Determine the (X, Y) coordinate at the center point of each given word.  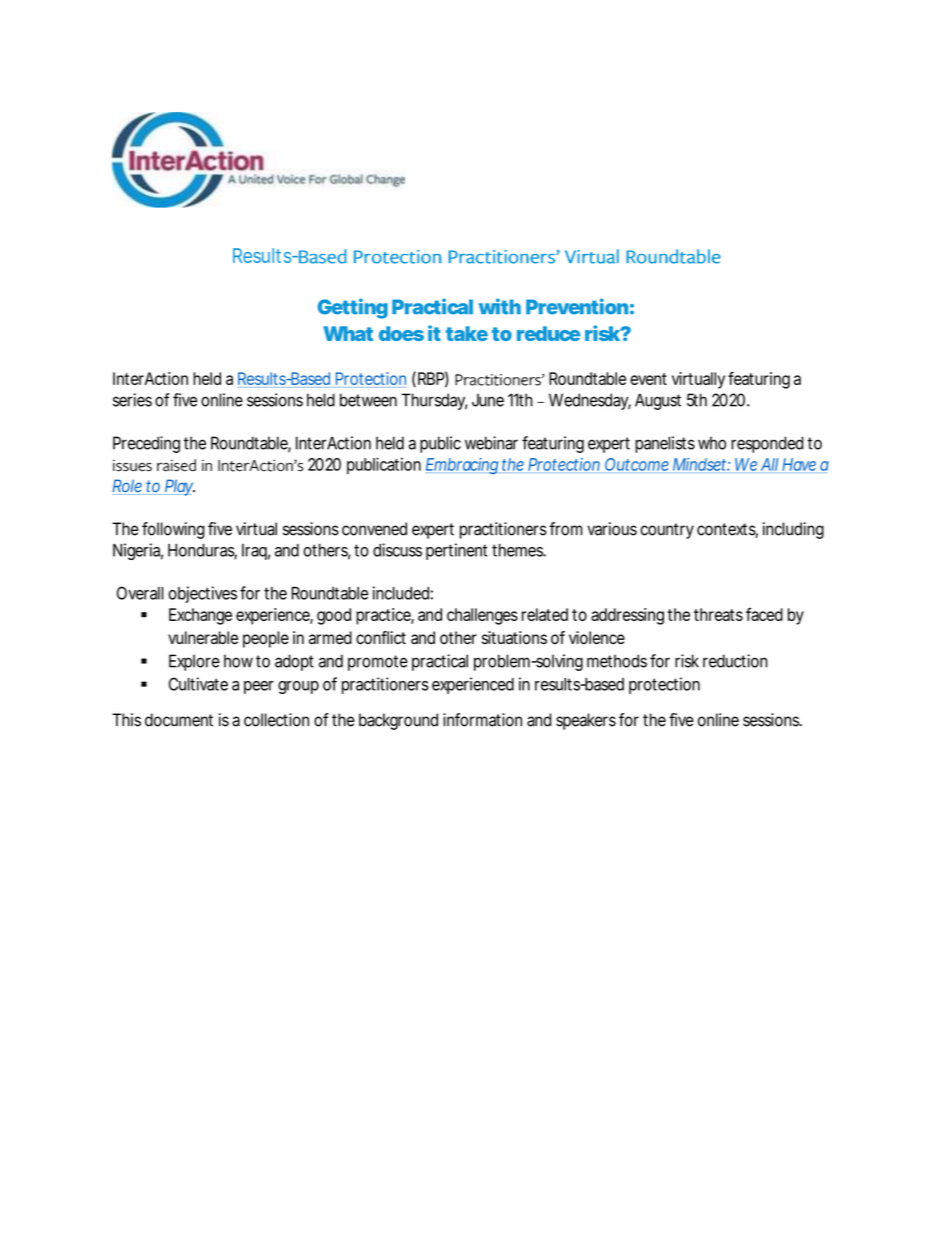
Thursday (435, 401)
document (179, 720)
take (467, 333)
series (132, 400)
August (658, 401)
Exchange (200, 616)
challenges (482, 616)
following (173, 530)
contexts (727, 530)
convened (374, 529)
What (348, 333)
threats (718, 614)
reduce (548, 333)
